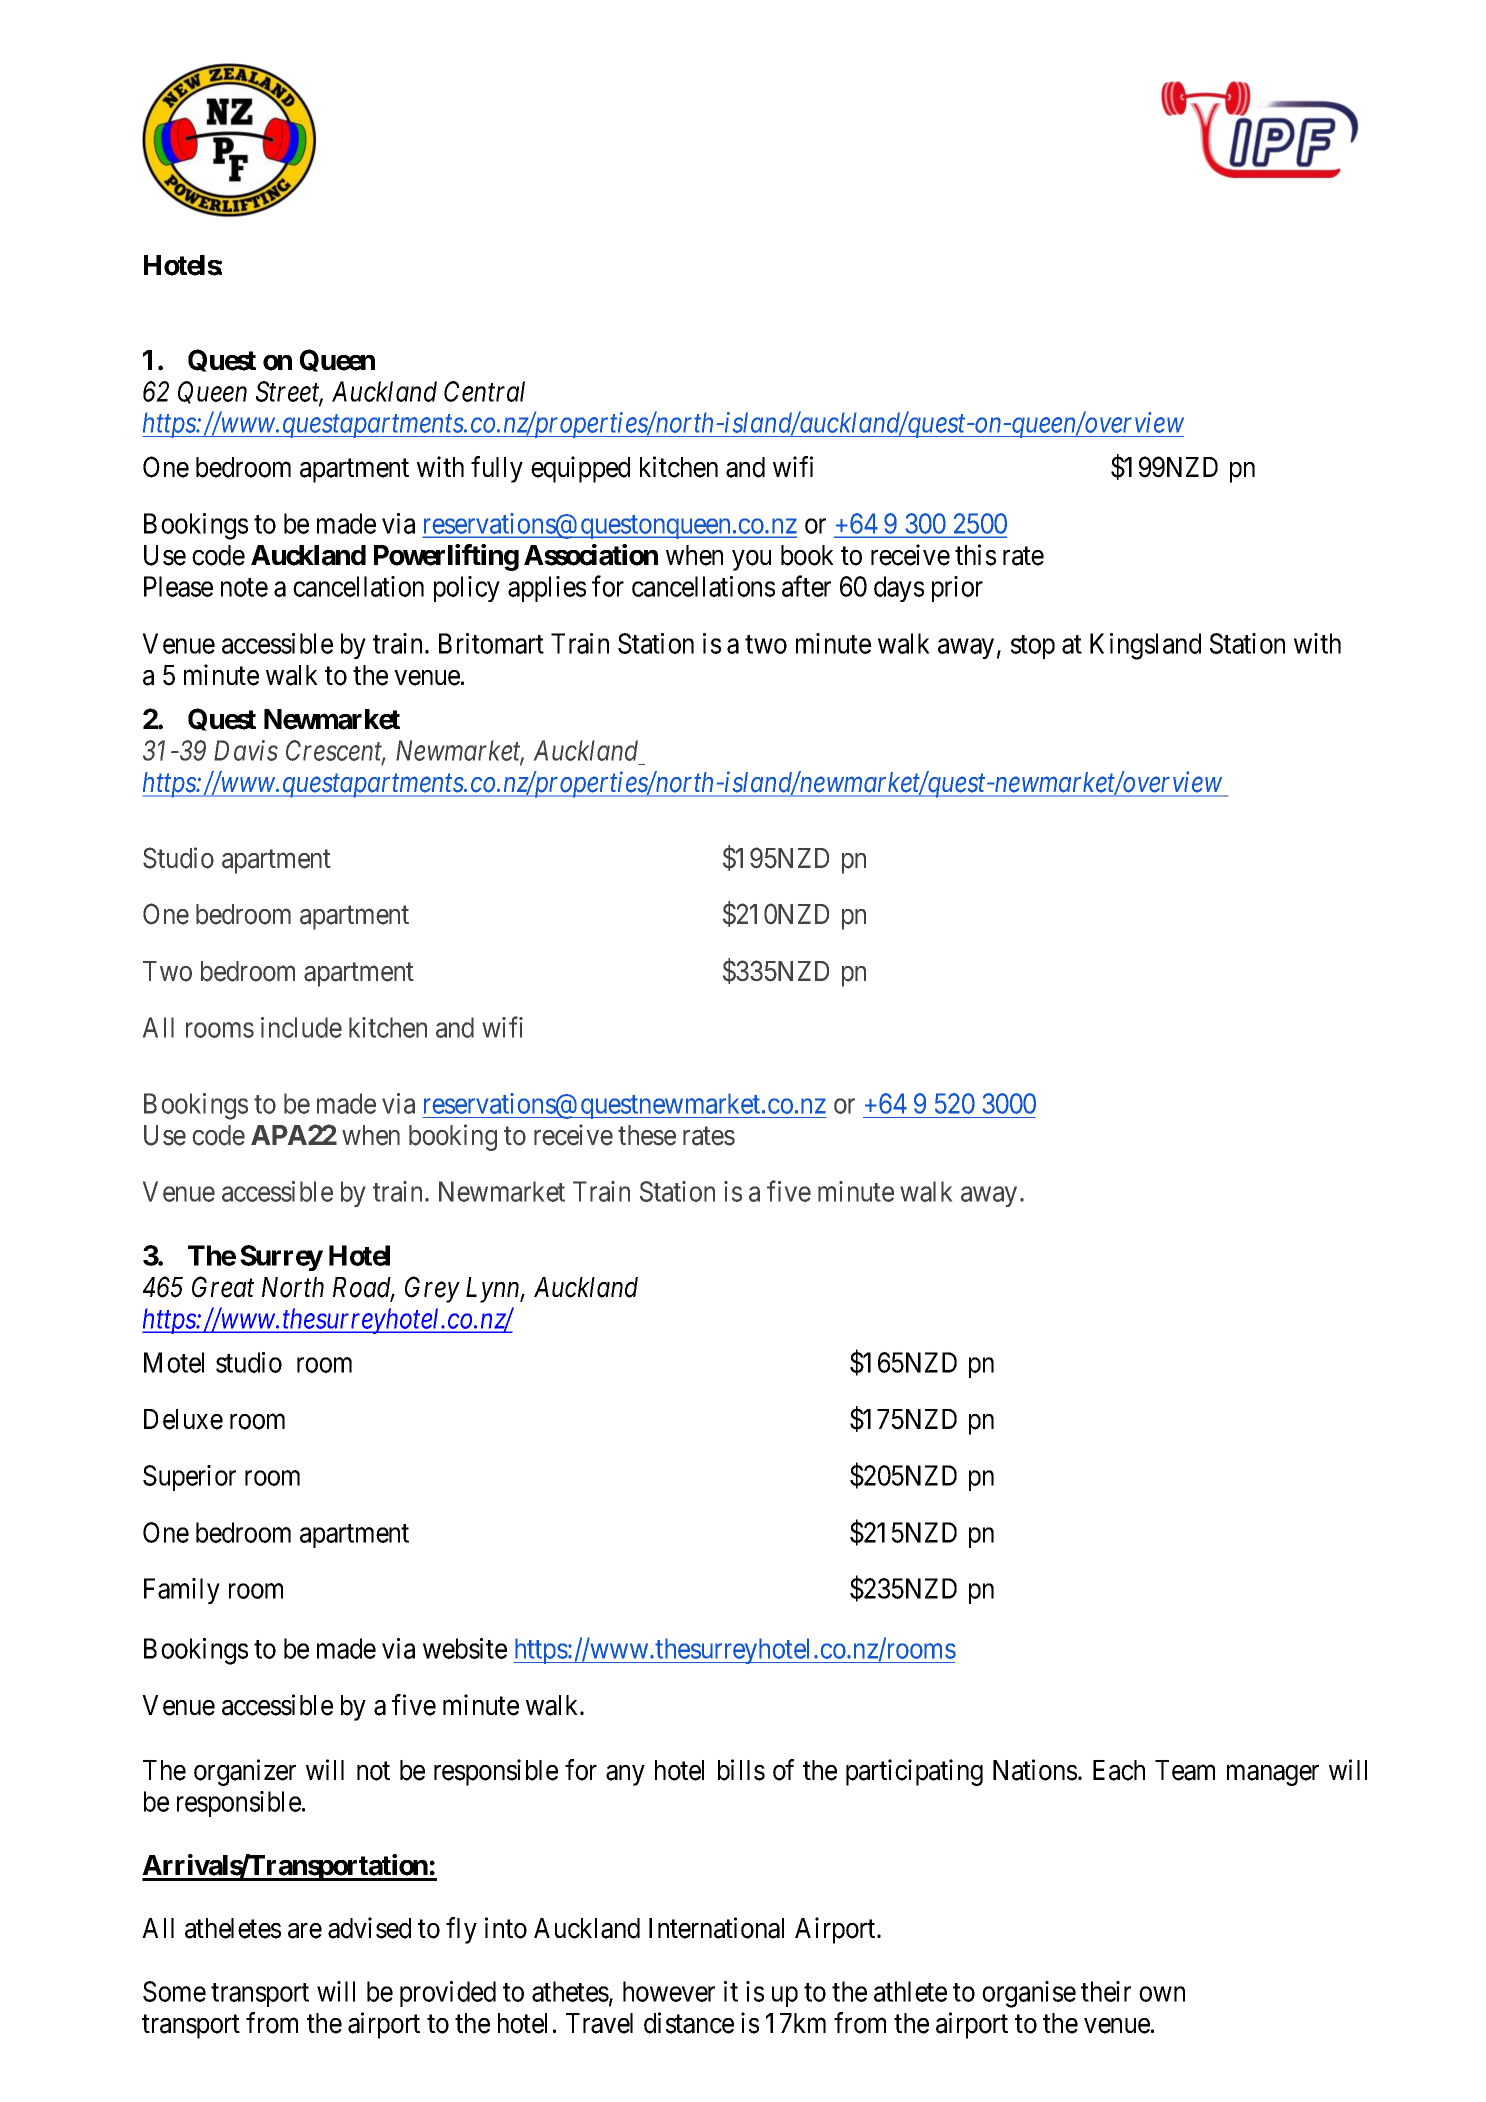  What do you see at coordinates (669, 1991) in the screenshot?
I see `however` at bounding box center [669, 1991].
